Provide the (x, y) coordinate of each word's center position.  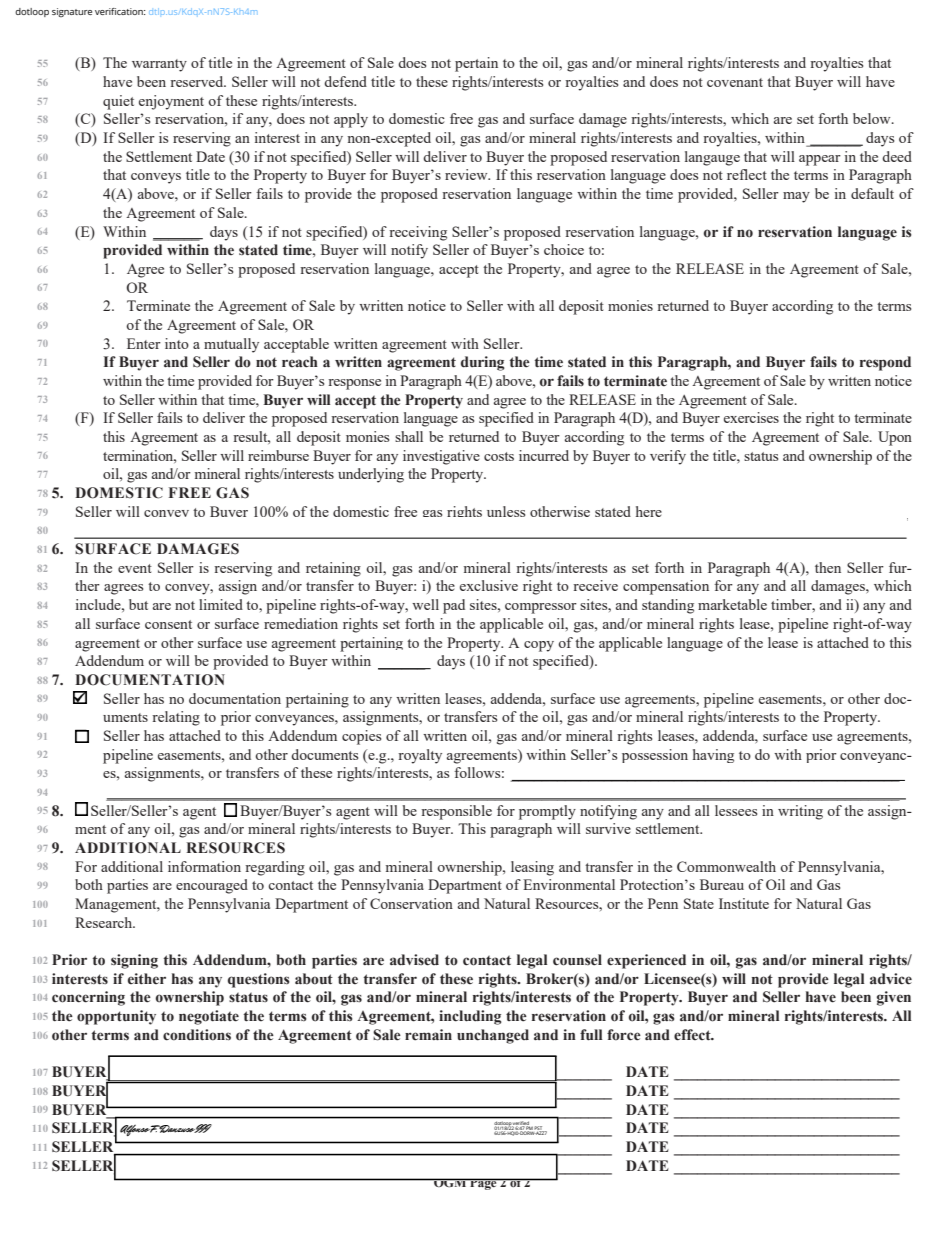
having (713, 756)
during (483, 363)
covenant (735, 82)
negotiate (209, 1017)
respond (885, 363)
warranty (159, 65)
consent (168, 624)
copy (539, 646)
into (177, 343)
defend (345, 81)
